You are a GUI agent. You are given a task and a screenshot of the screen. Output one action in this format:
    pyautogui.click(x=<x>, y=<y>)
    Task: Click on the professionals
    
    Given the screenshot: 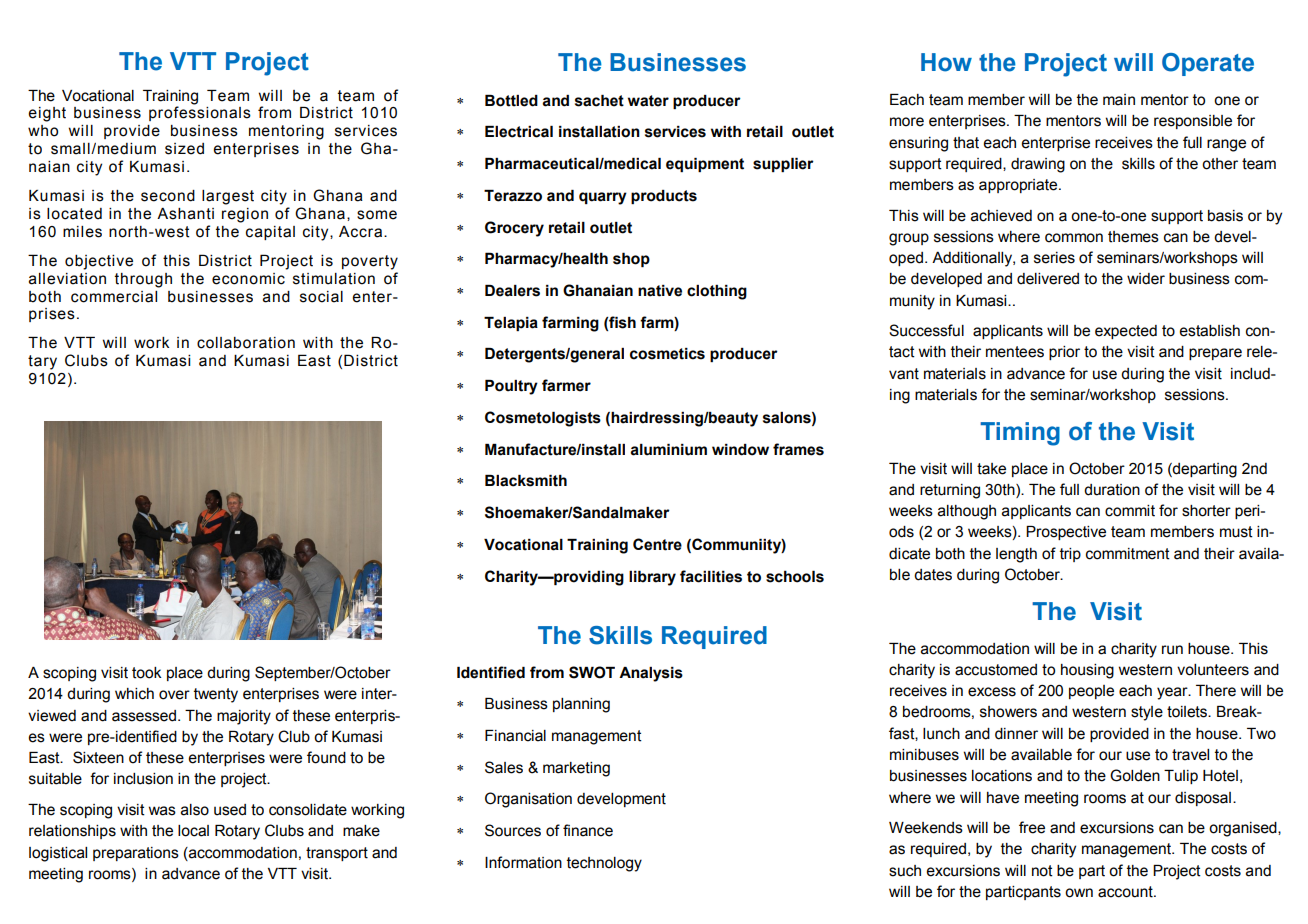 What is the action you would take?
    pyautogui.click(x=200, y=112)
